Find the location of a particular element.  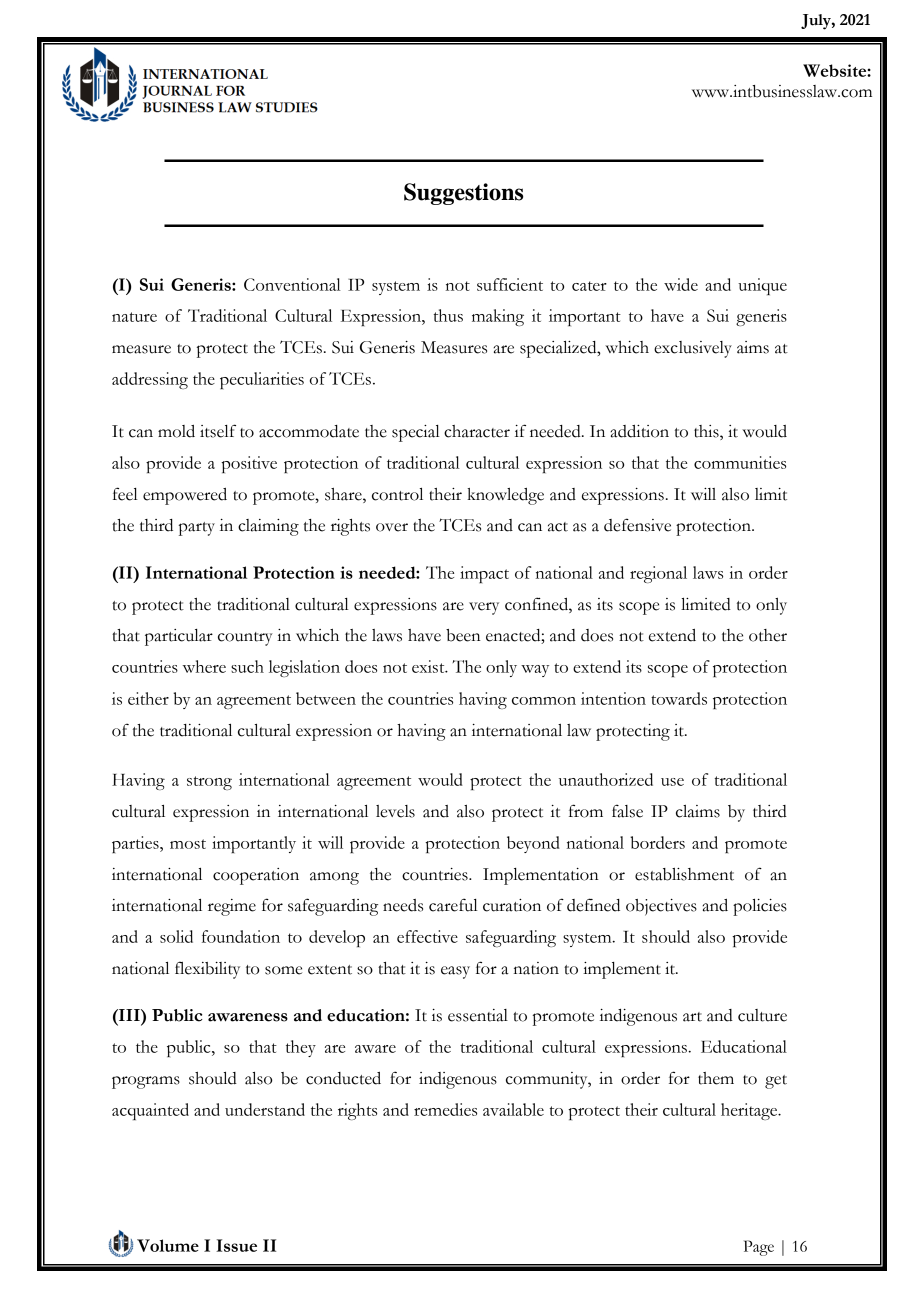

flexibility is located at coordinates (207, 970).
